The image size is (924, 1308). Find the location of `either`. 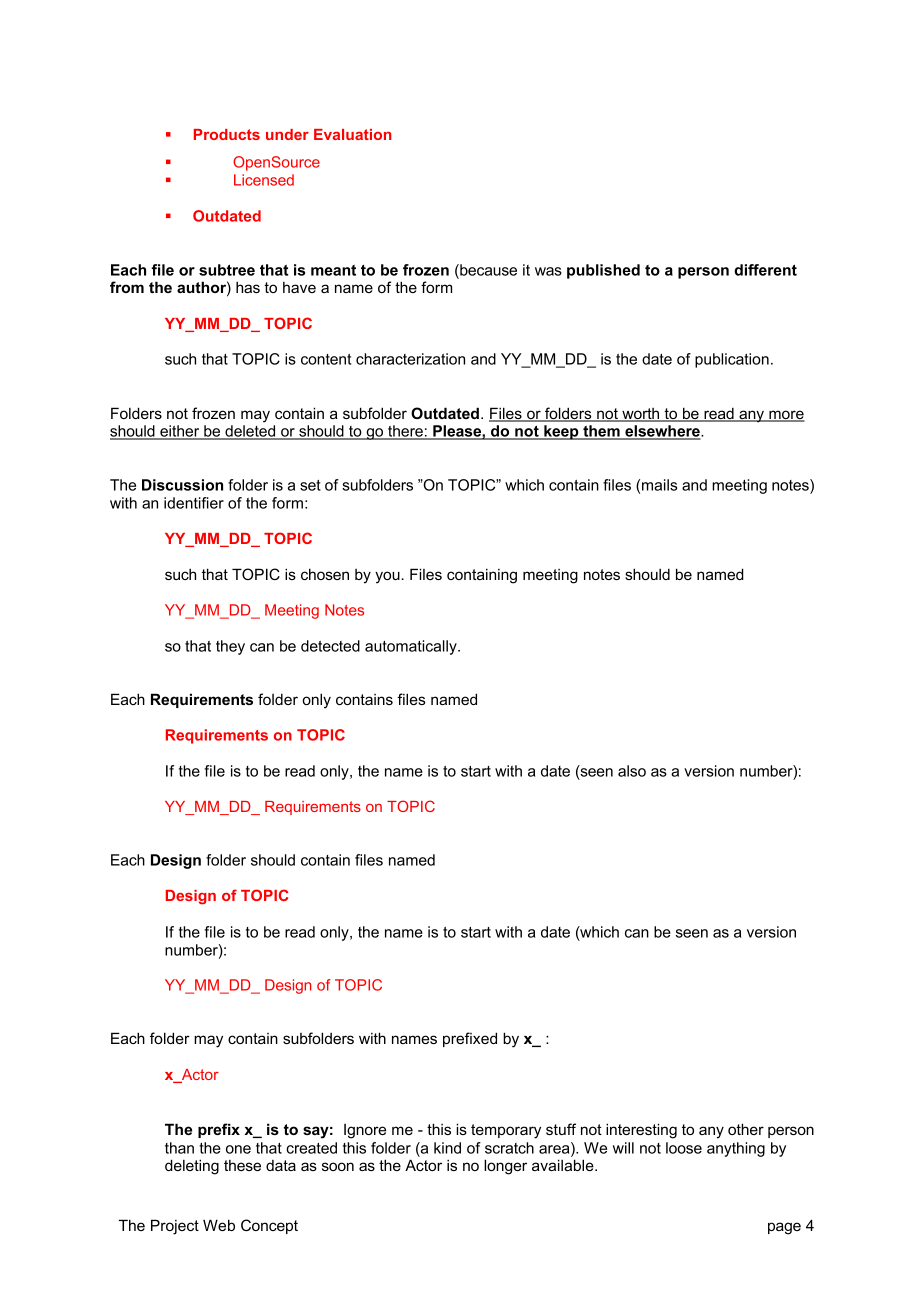

either is located at coordinates (180, 432).
